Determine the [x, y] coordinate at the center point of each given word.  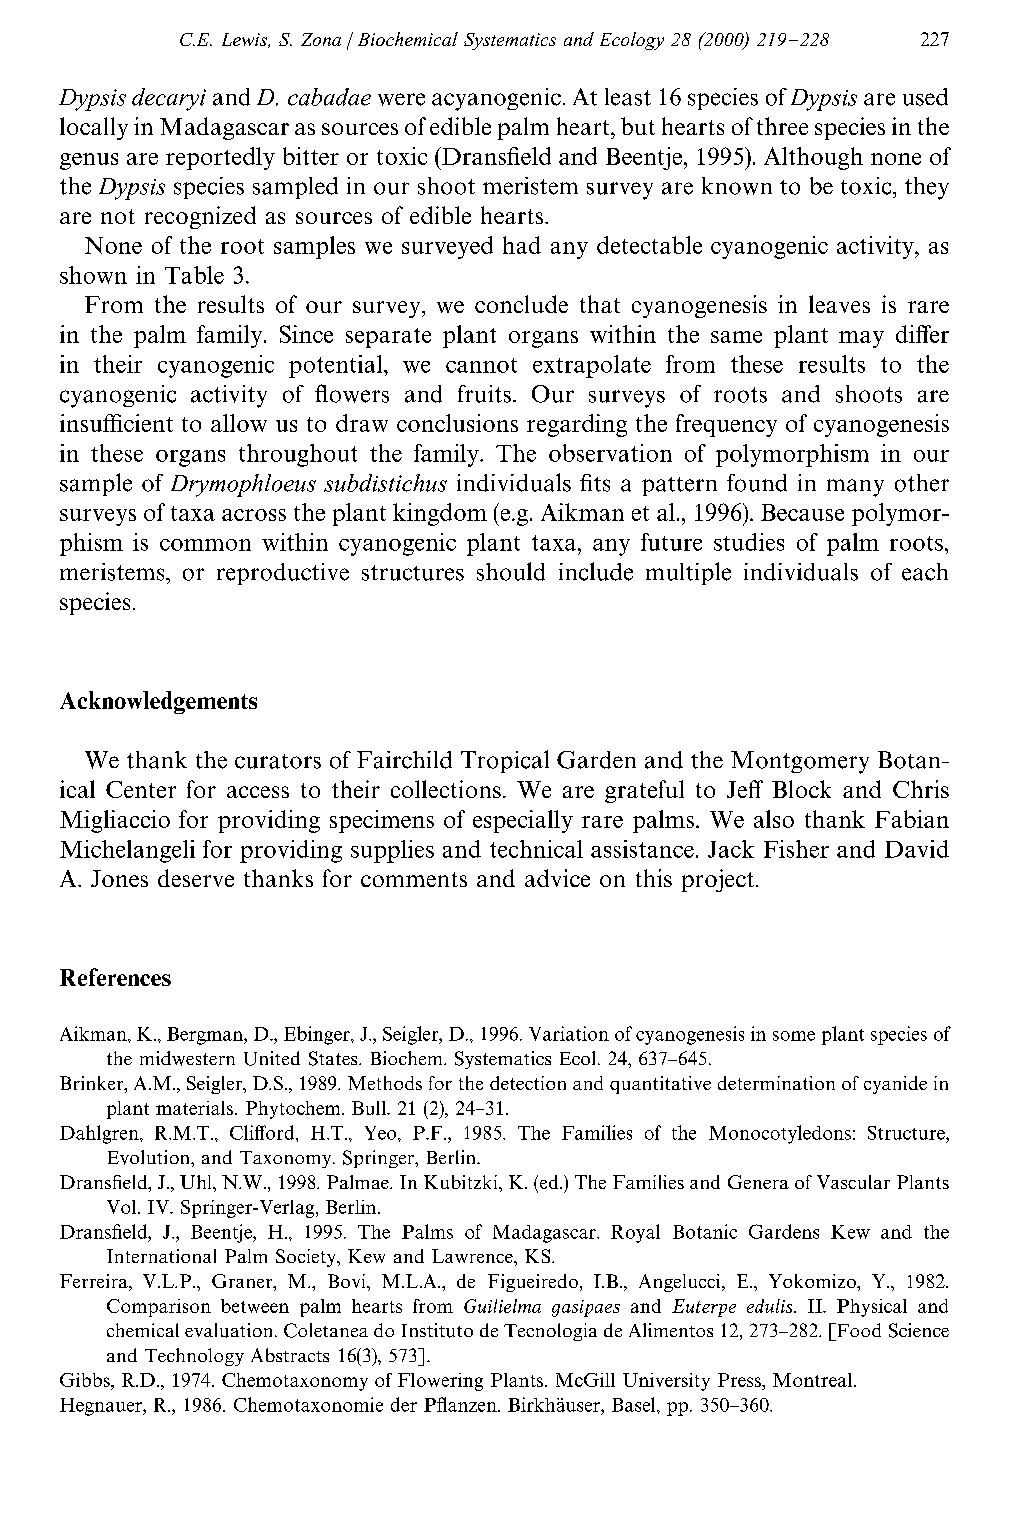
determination [776, 1083]
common [205, 545]
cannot [481, 365]
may [861, 339]
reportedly [220, 158]
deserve [196, 878]
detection [528, 1083]
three [782, 126]
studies [749, 542]
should [511, 571]
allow [239, 423]
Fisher [796, 849]
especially [523, 821]
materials [194, 1108]
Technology [194, 1357]
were [401, 99]
